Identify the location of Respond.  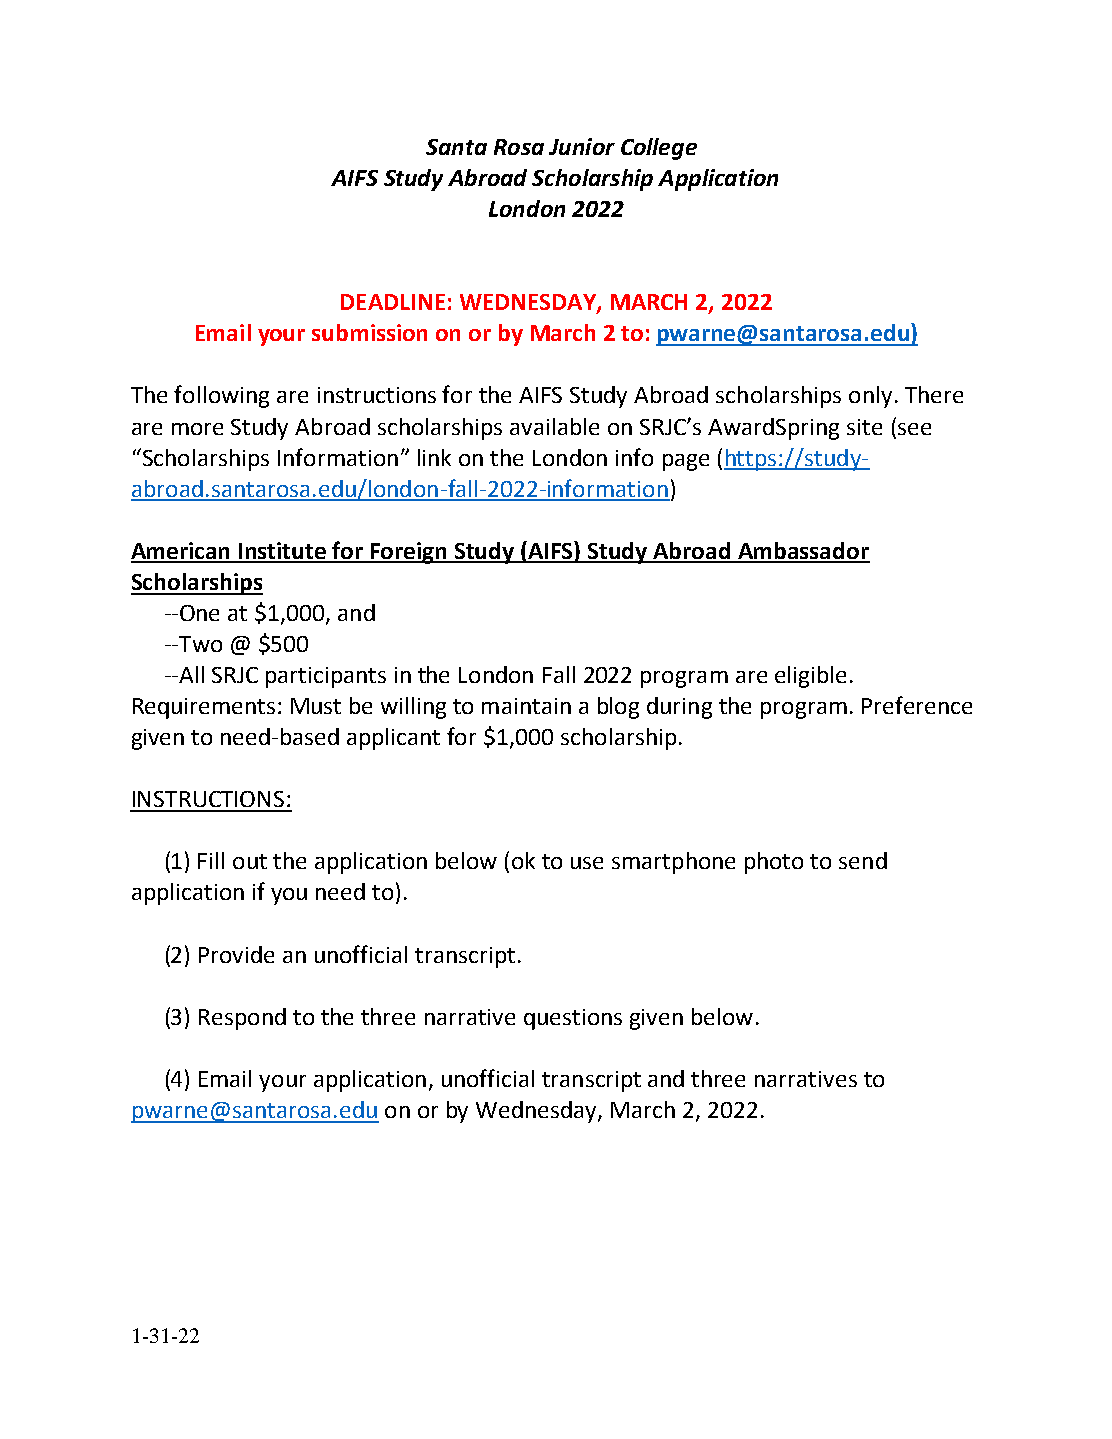
(242, 1019).
